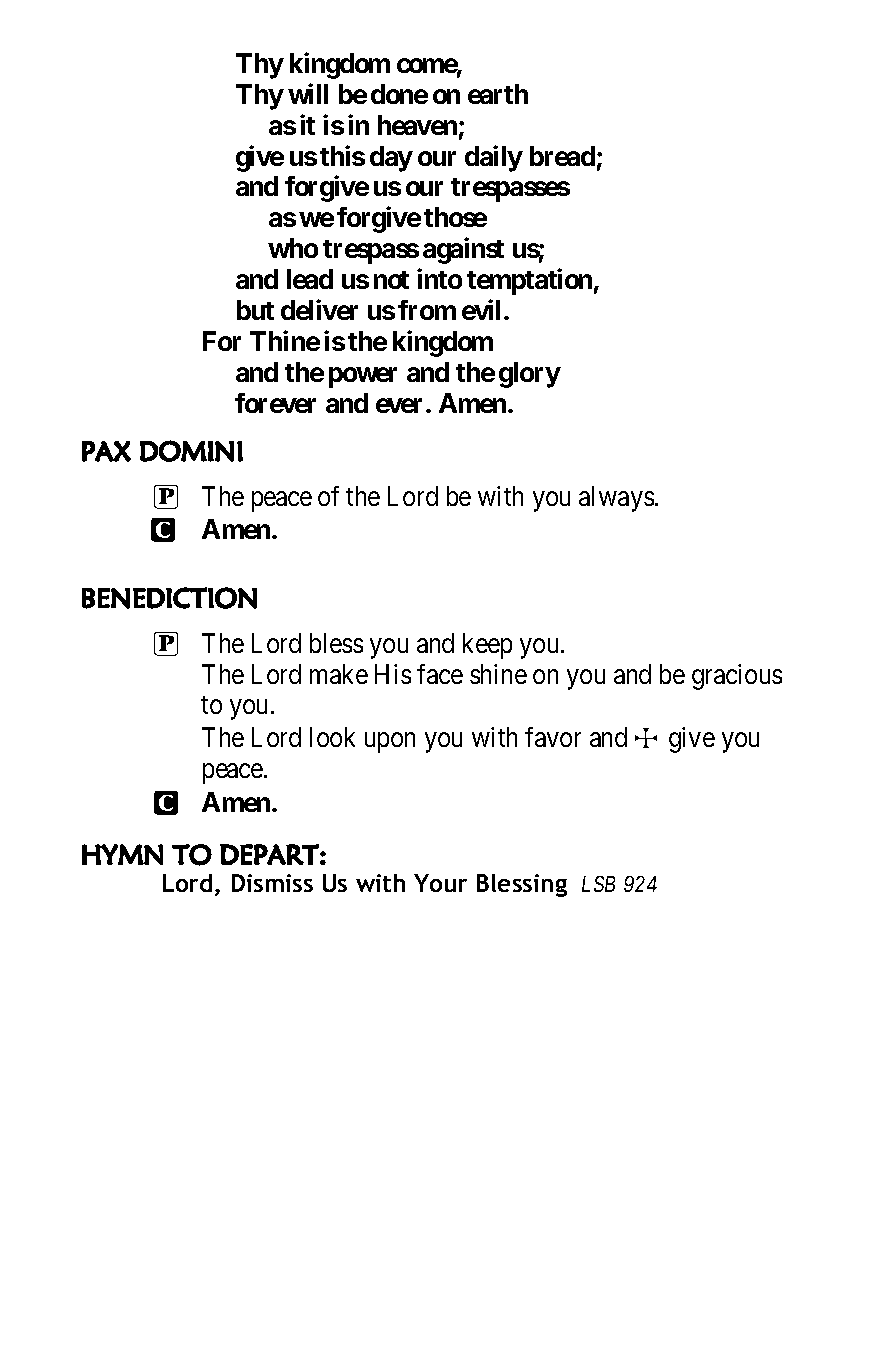 This screenshot has width=887, height=1372. I want to click on DOMINI, so click(191, 451).
